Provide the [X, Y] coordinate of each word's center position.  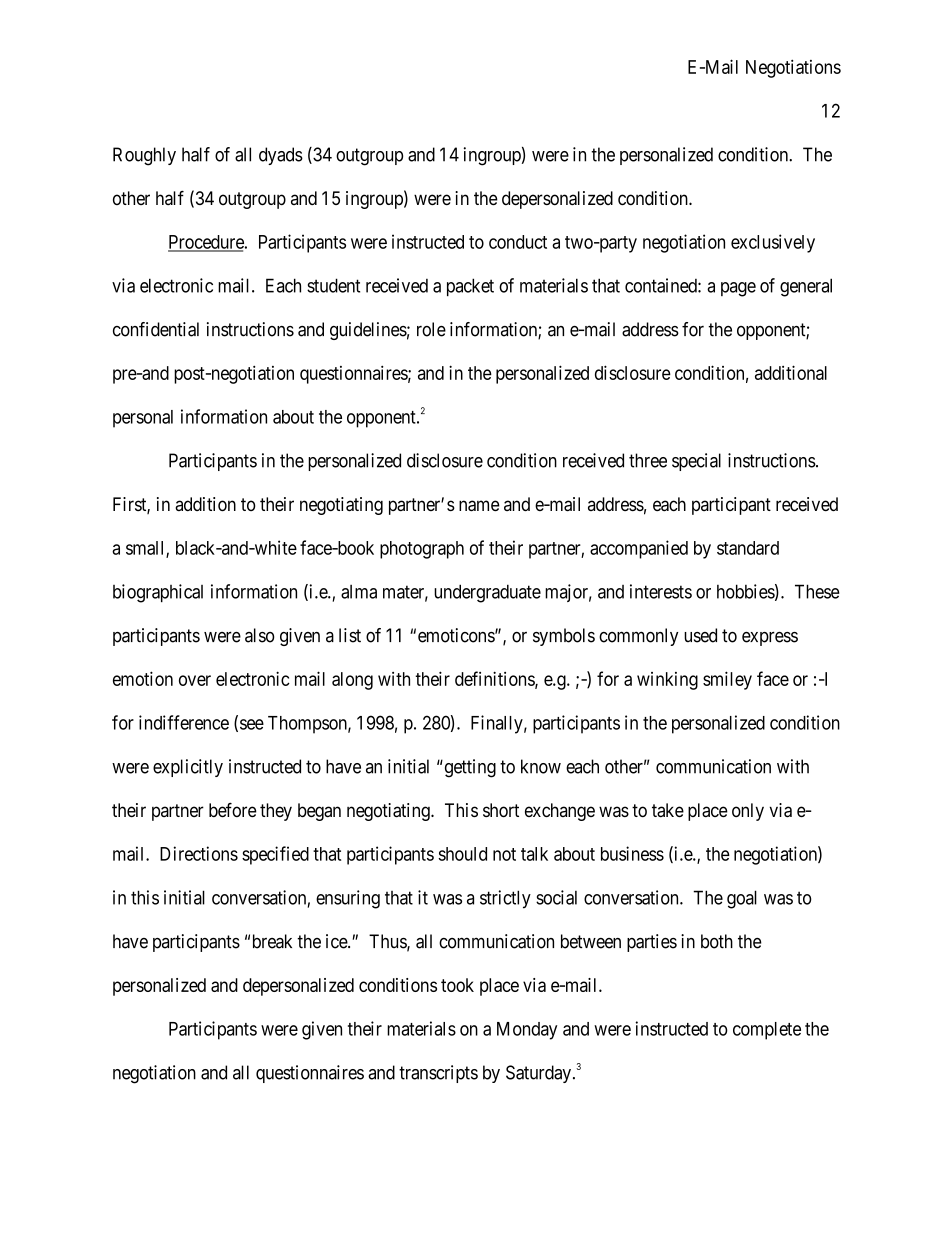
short [501, 810]
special [696, 462]
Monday [527, 1031]
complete [767, 1031]
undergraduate [487, 593]
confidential [156, 329]
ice [337, 941]
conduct [518, 242]
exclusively [773, 243]
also [260, 635]
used [700, 635]
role [431, 329]
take [668, 810]
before [233, 810]
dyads [281, 156]
